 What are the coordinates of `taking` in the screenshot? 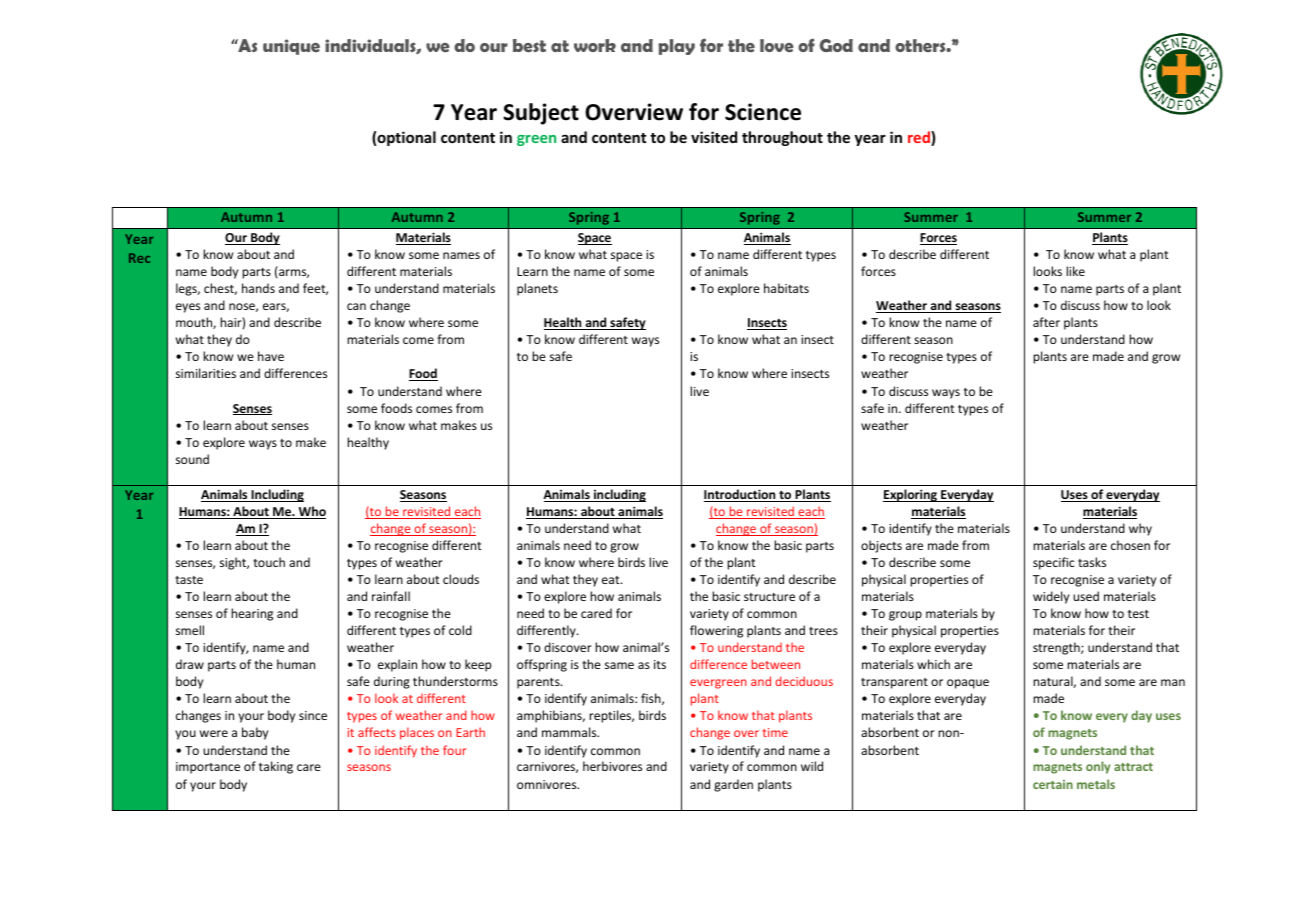 It's located at (276, 767).
